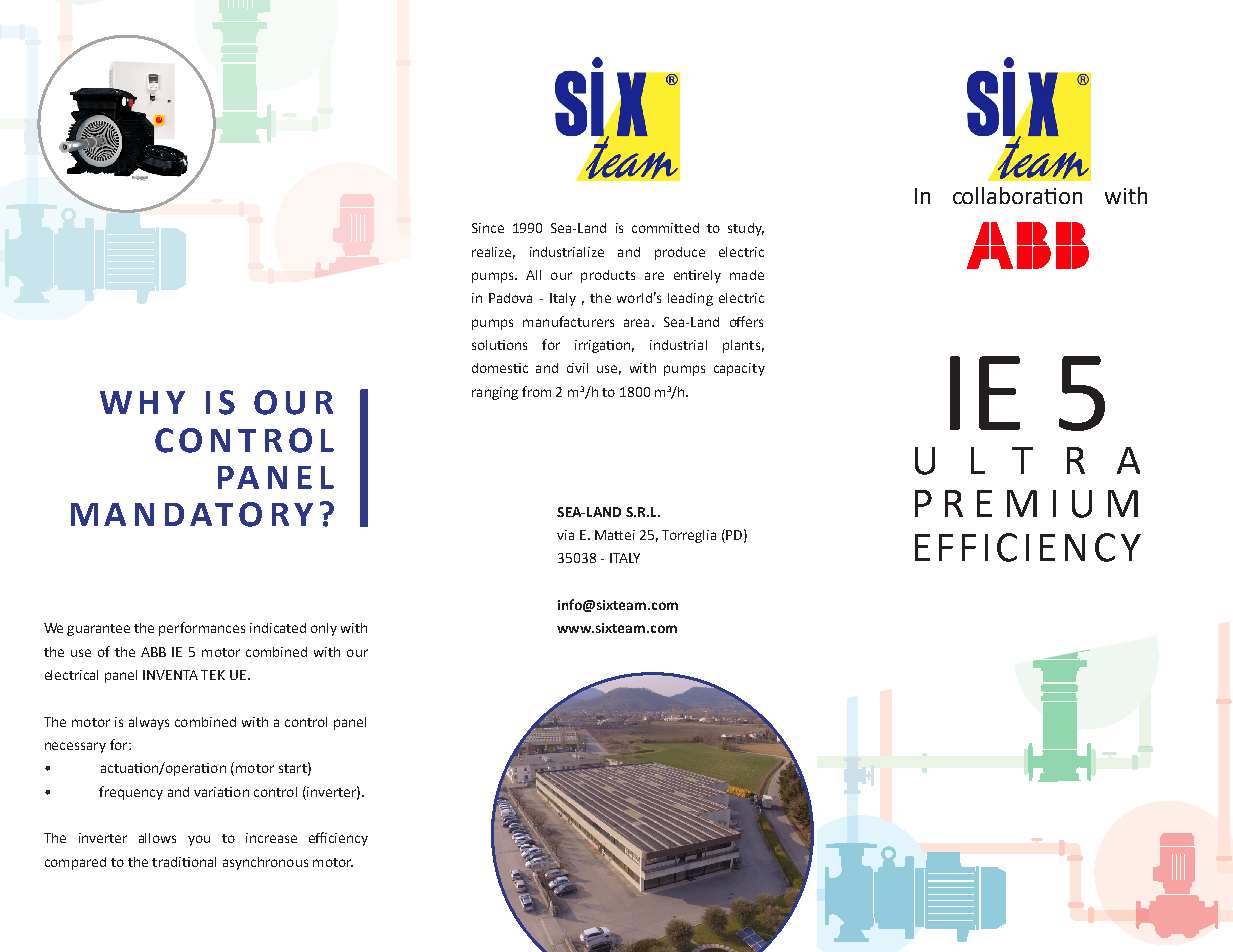 This screenshot has width=1233, height=952. I want to click on domestic, so click(500, 368).
